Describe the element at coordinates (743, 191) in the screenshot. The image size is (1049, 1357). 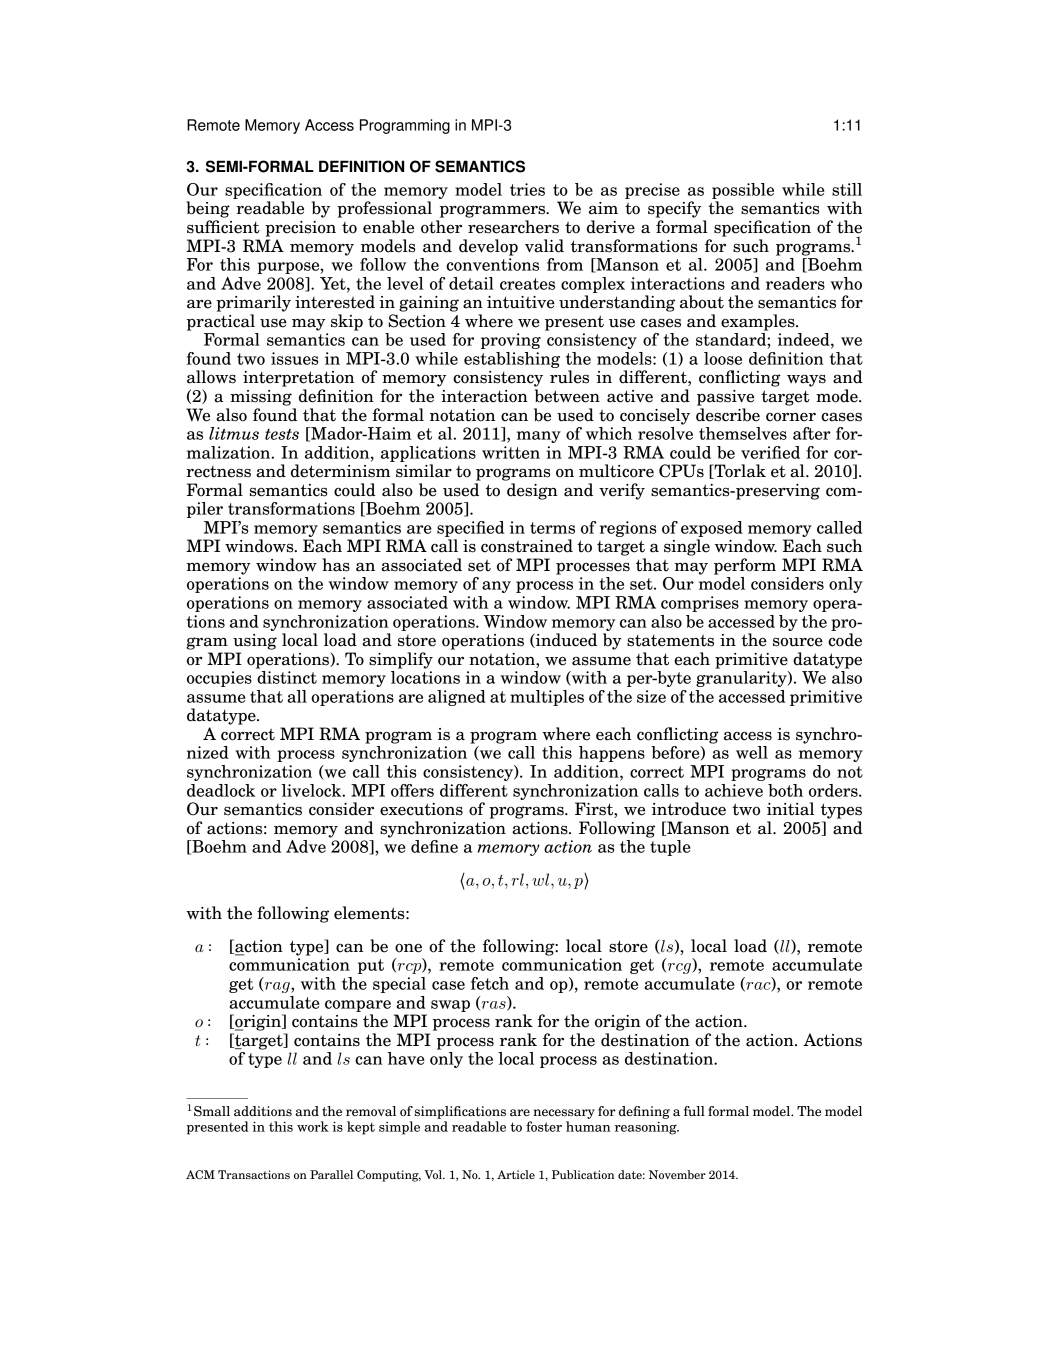
I see `possible` at that location.
